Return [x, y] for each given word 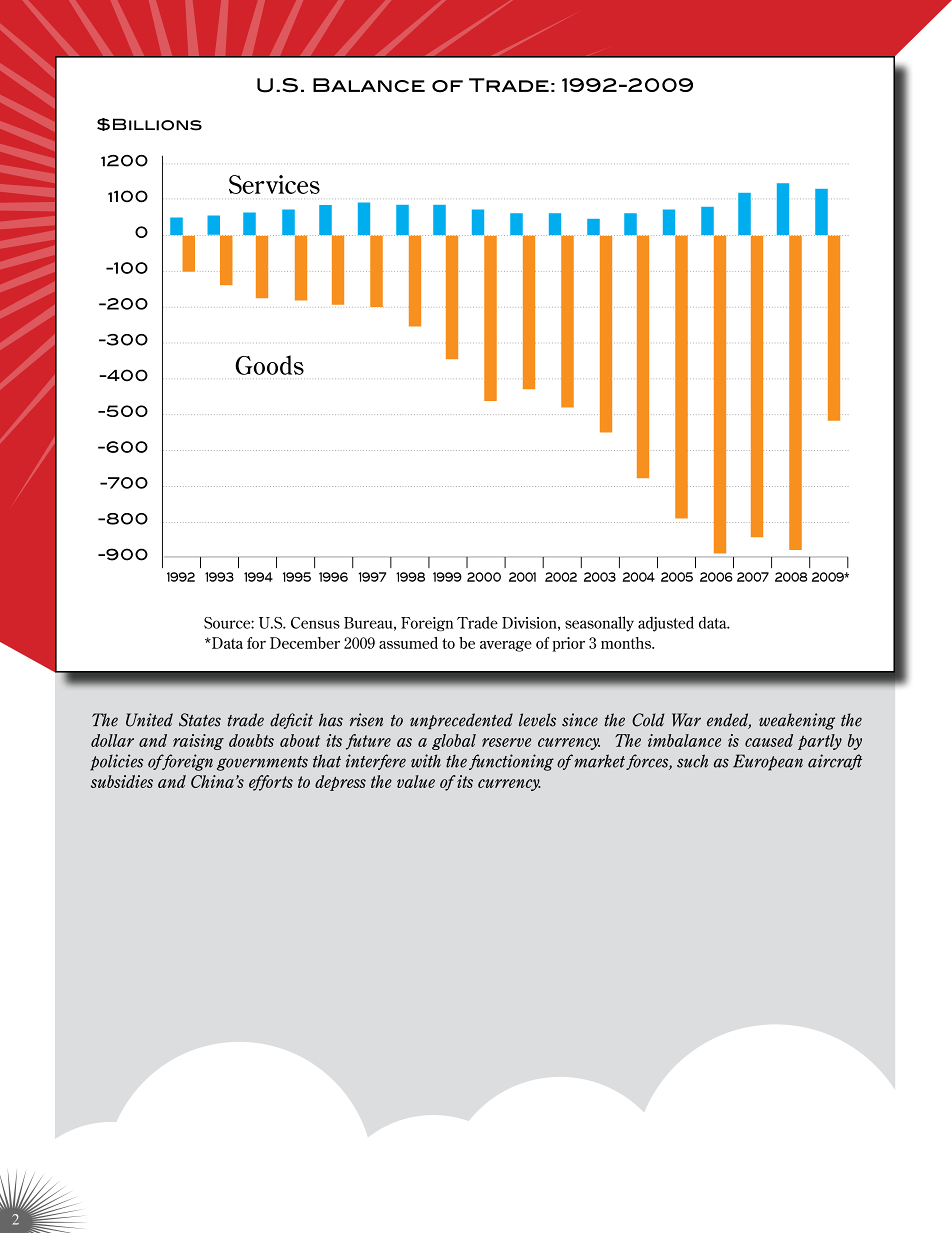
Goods [269, 365]
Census [315, 623]
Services [274, 184]
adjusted [666, 624]
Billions [157, 124]
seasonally [599, 624]
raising [198, 742]
